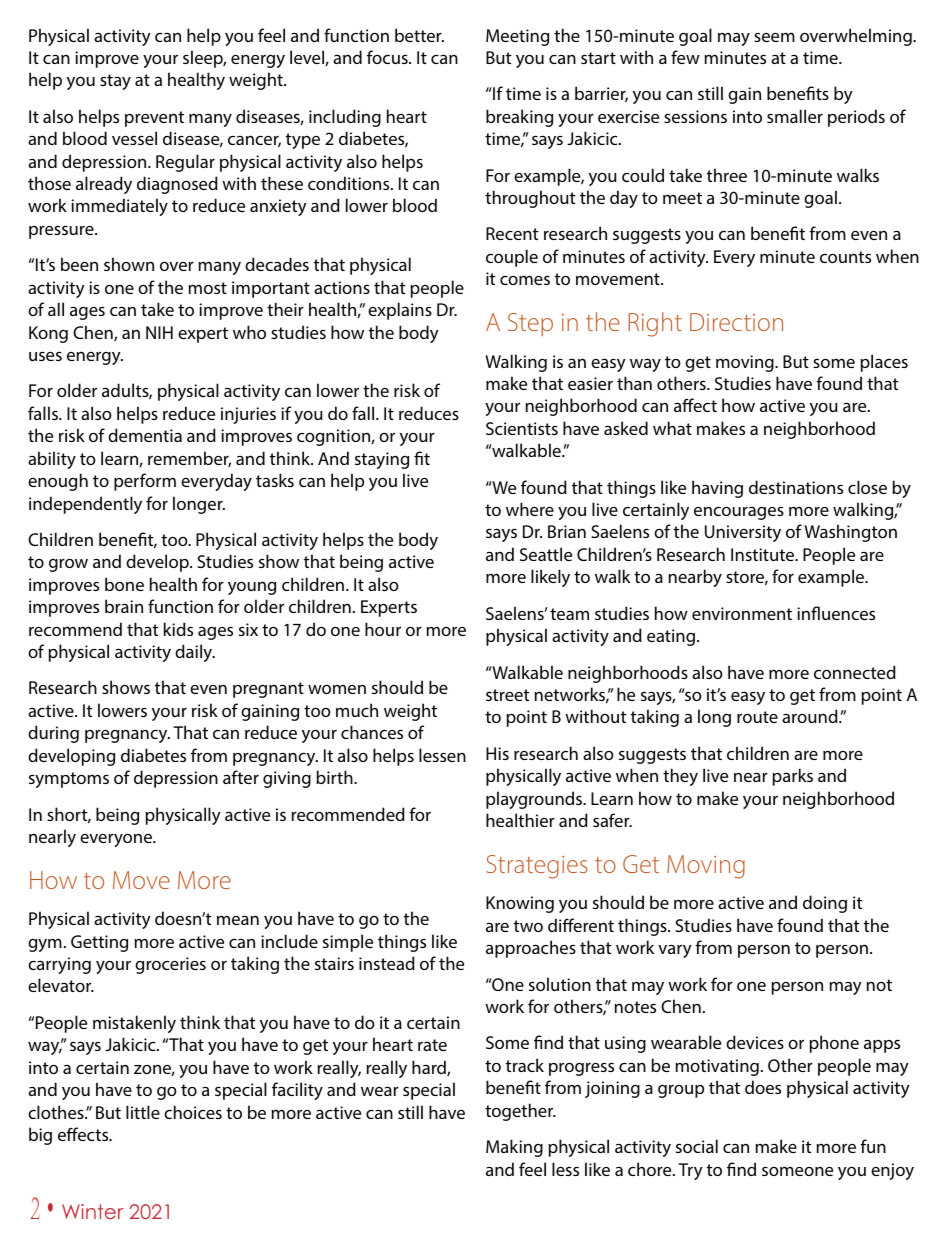 This screenshot has height=1233, width=952. What do you see at coordinates (690, 1171) in the screenshot?
I see `Try` at bounding box center [690, 1171].
